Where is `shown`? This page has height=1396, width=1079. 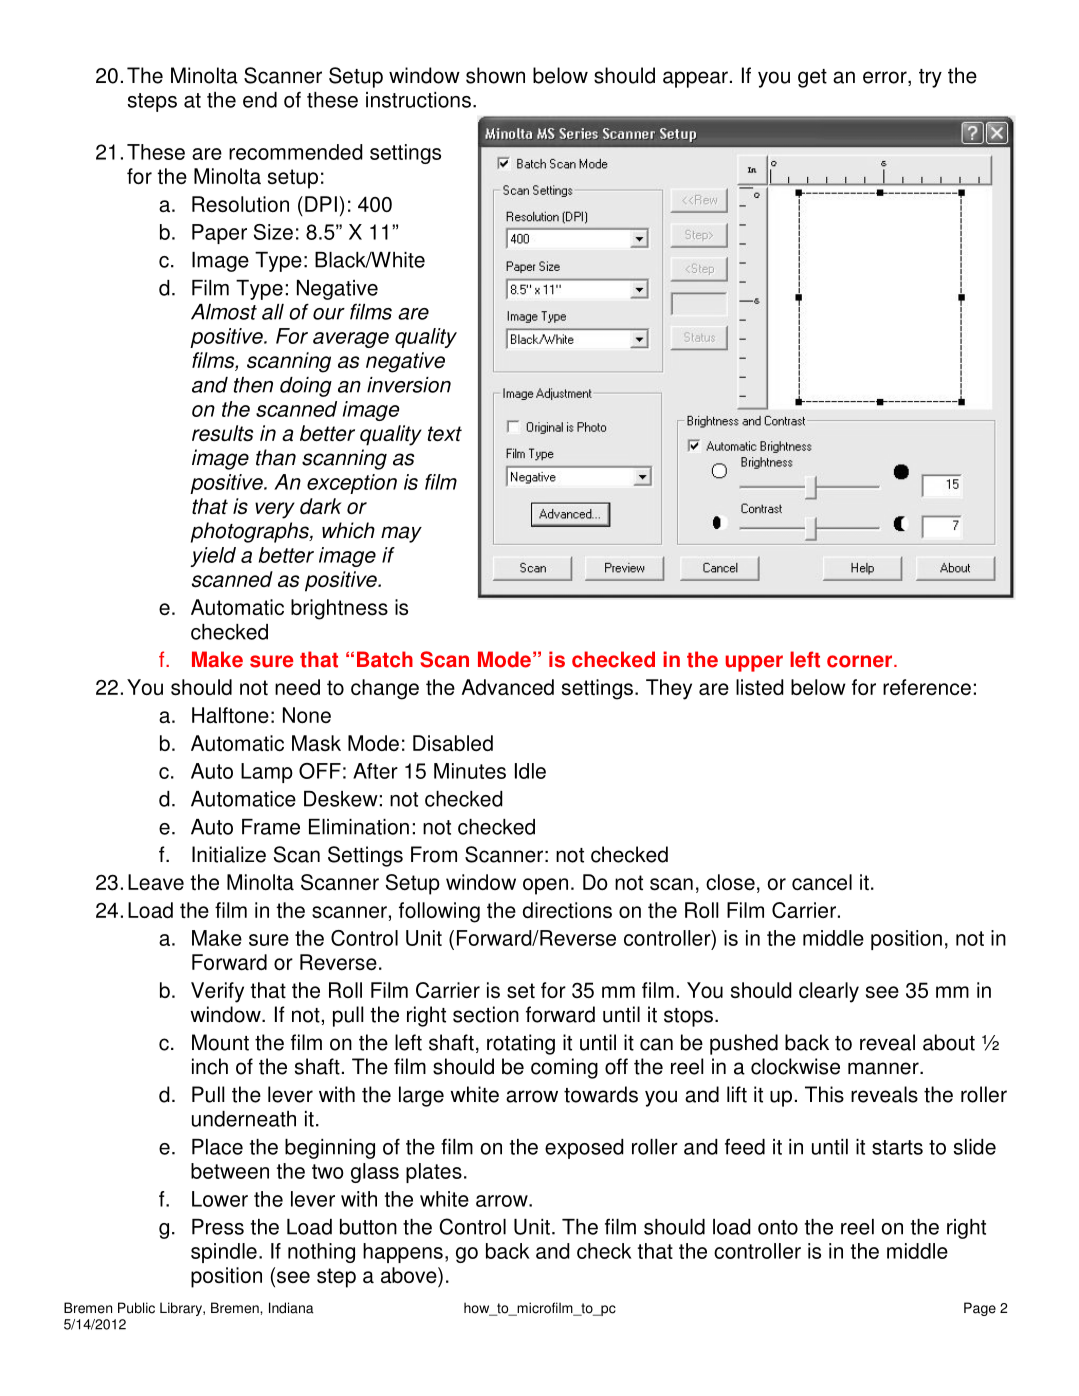 shown is located at coordinates (495, 75).
